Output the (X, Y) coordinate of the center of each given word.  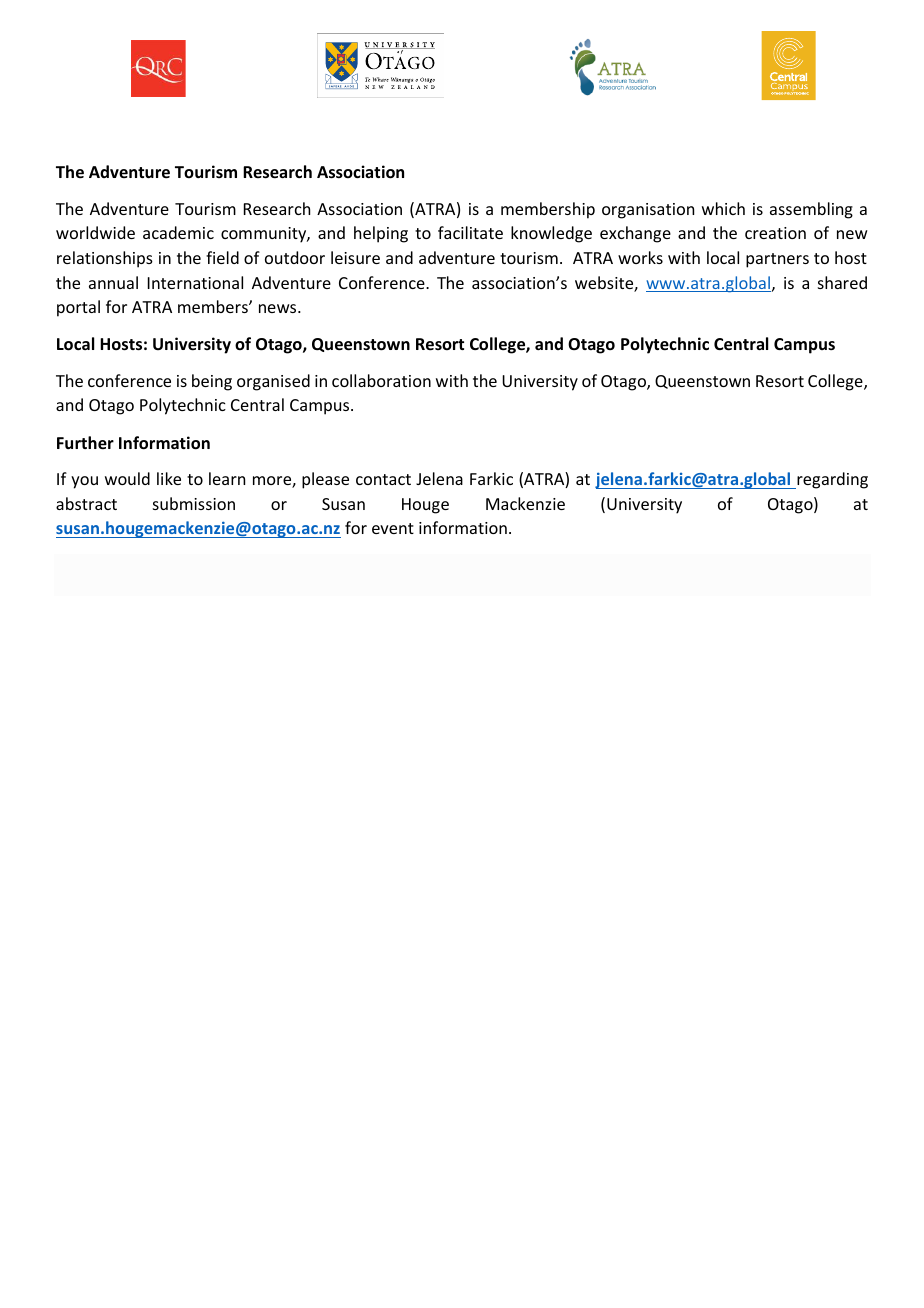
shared (842, 282)
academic (178, 232)
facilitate (470, 232)
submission (194, 503)
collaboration (381, 380)
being (212, 382)
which (723, 208)
